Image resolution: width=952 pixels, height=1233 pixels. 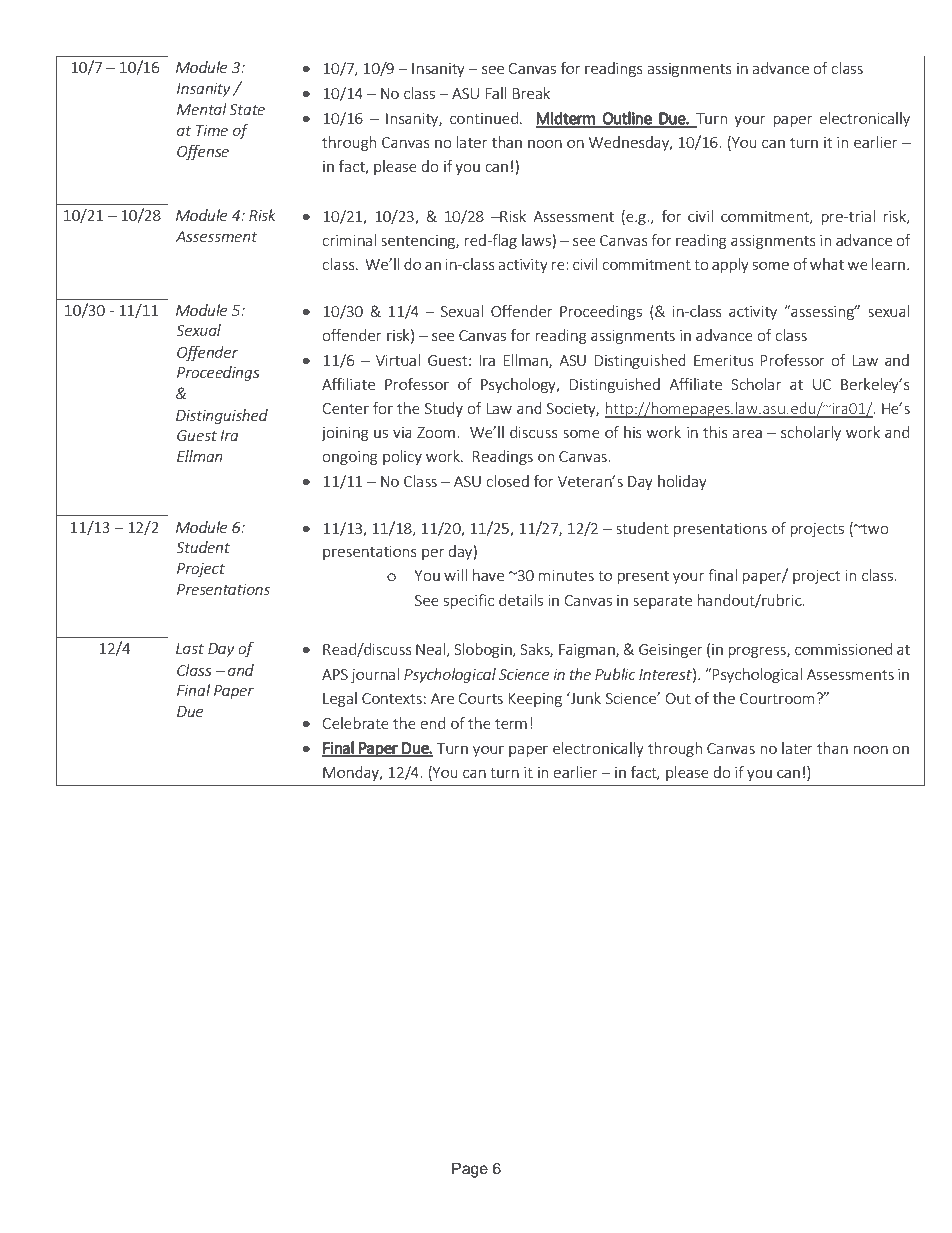 I want to click on ongoing, so click(x=350, y=458).
